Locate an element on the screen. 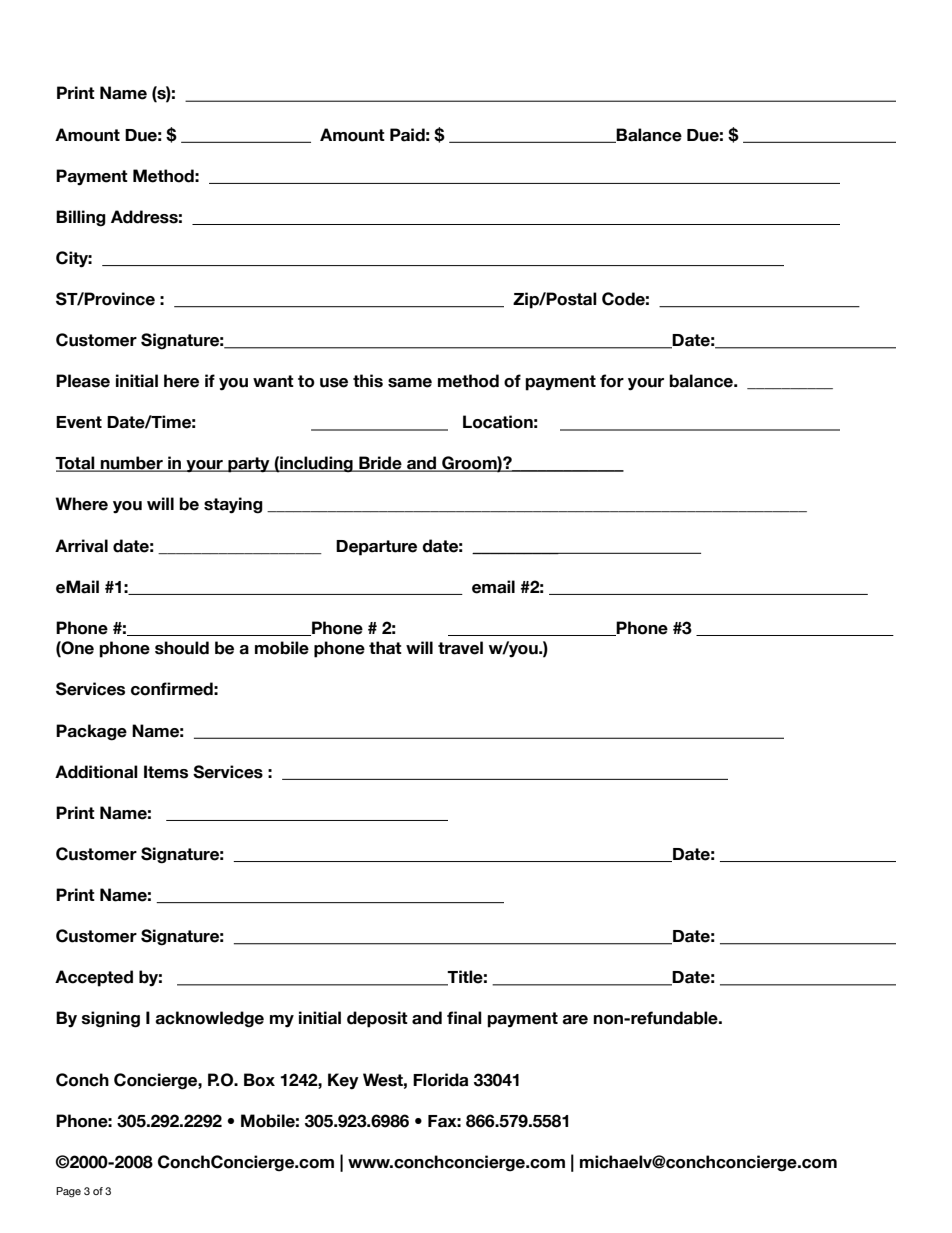  use is located at coordinates (334, 383).
